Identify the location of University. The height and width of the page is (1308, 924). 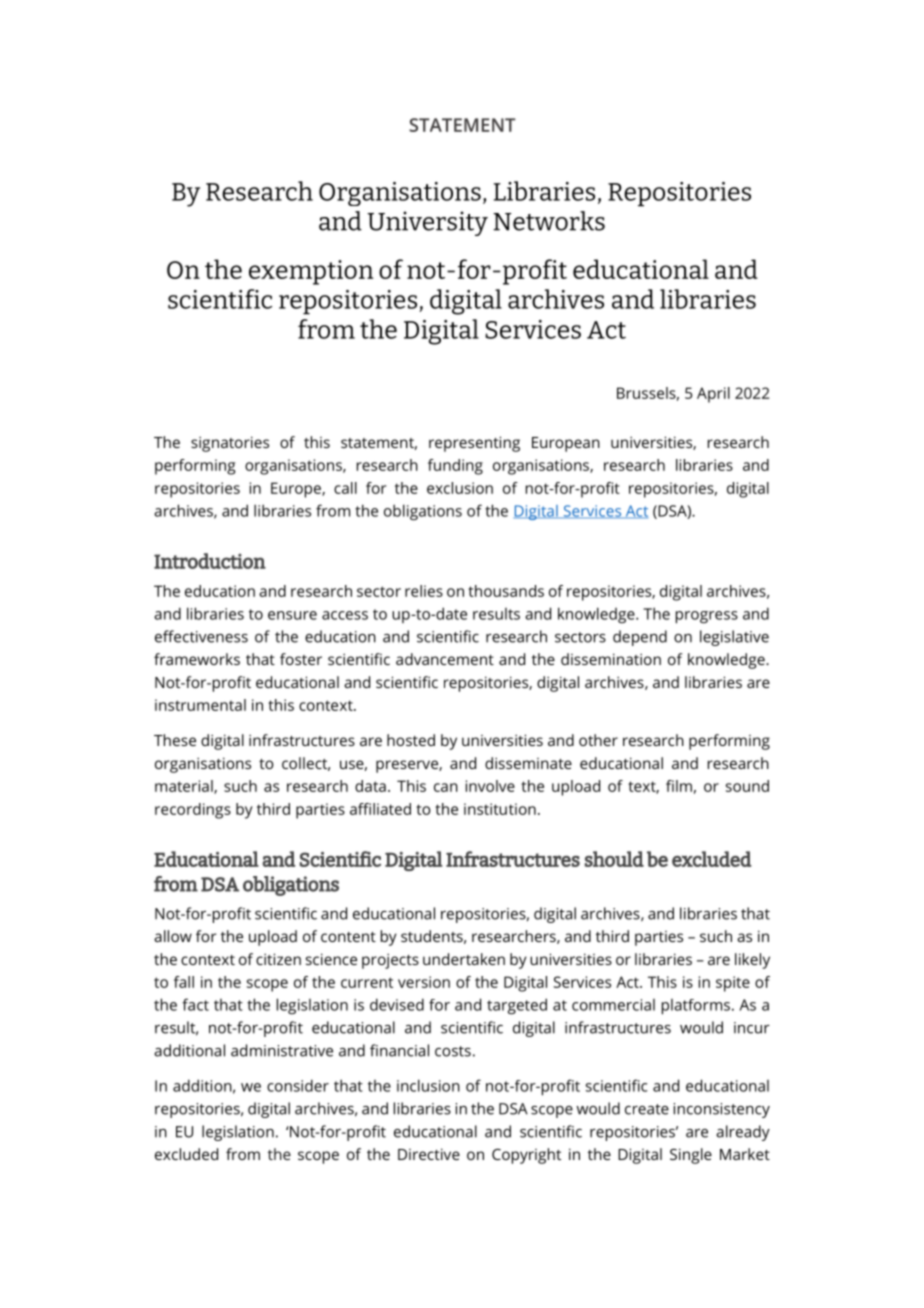
(427, 223).
